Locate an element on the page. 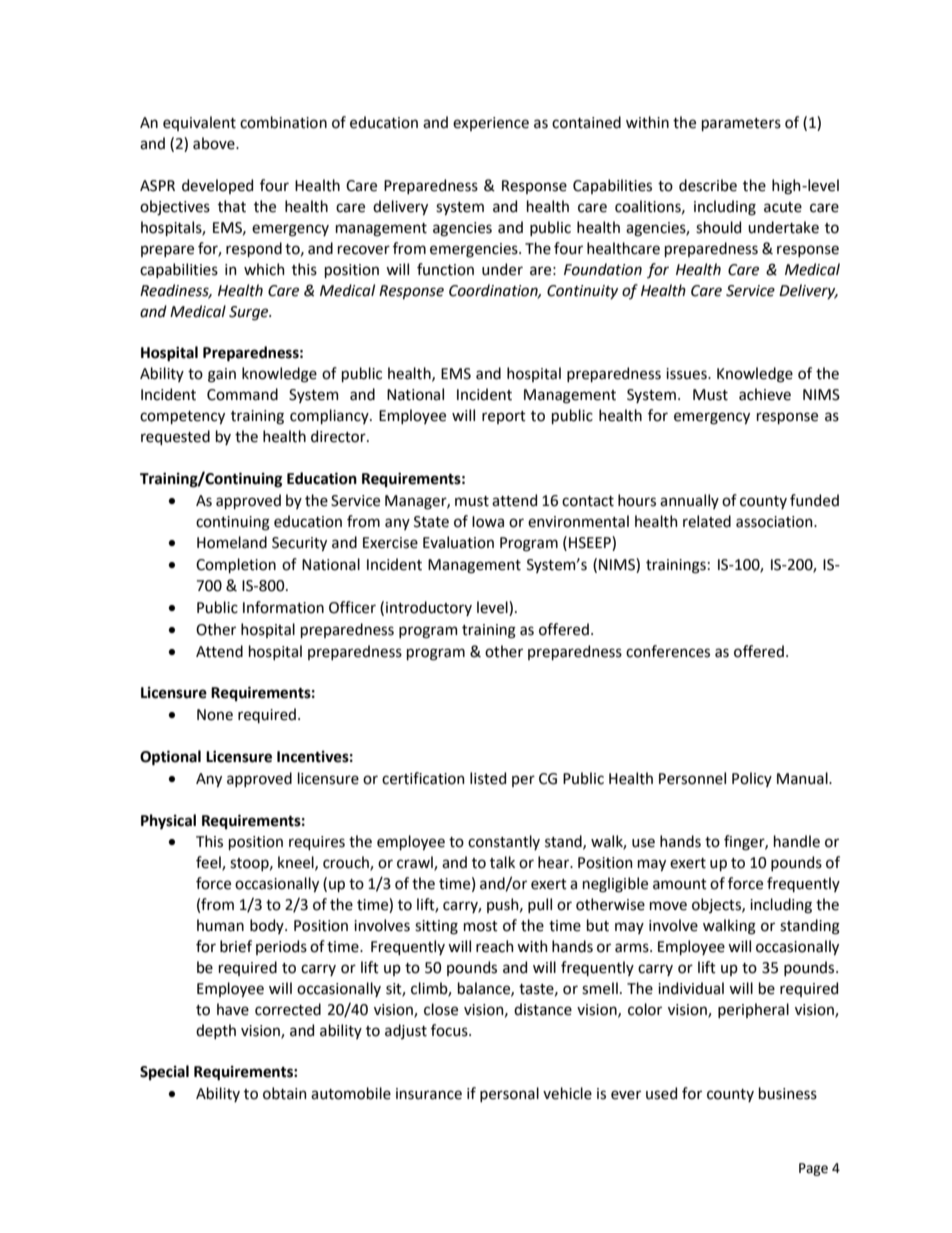 This document has height=1233, width=952. obtain is located at coordinates (285, 1093).
